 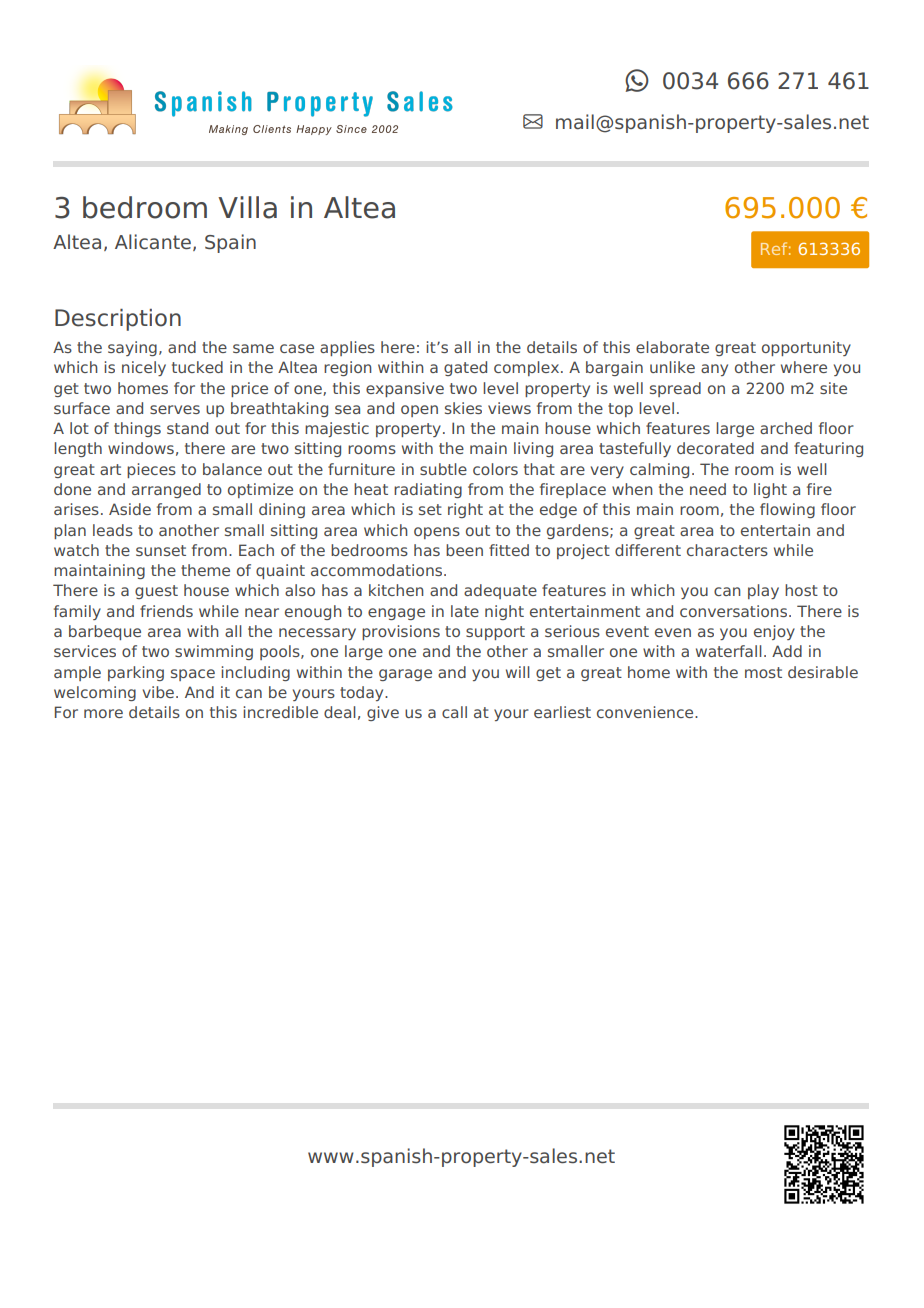 What do you see at coordinates (714, 370) in the screenshot?
I see `any` at bounding box center [714, 370].
